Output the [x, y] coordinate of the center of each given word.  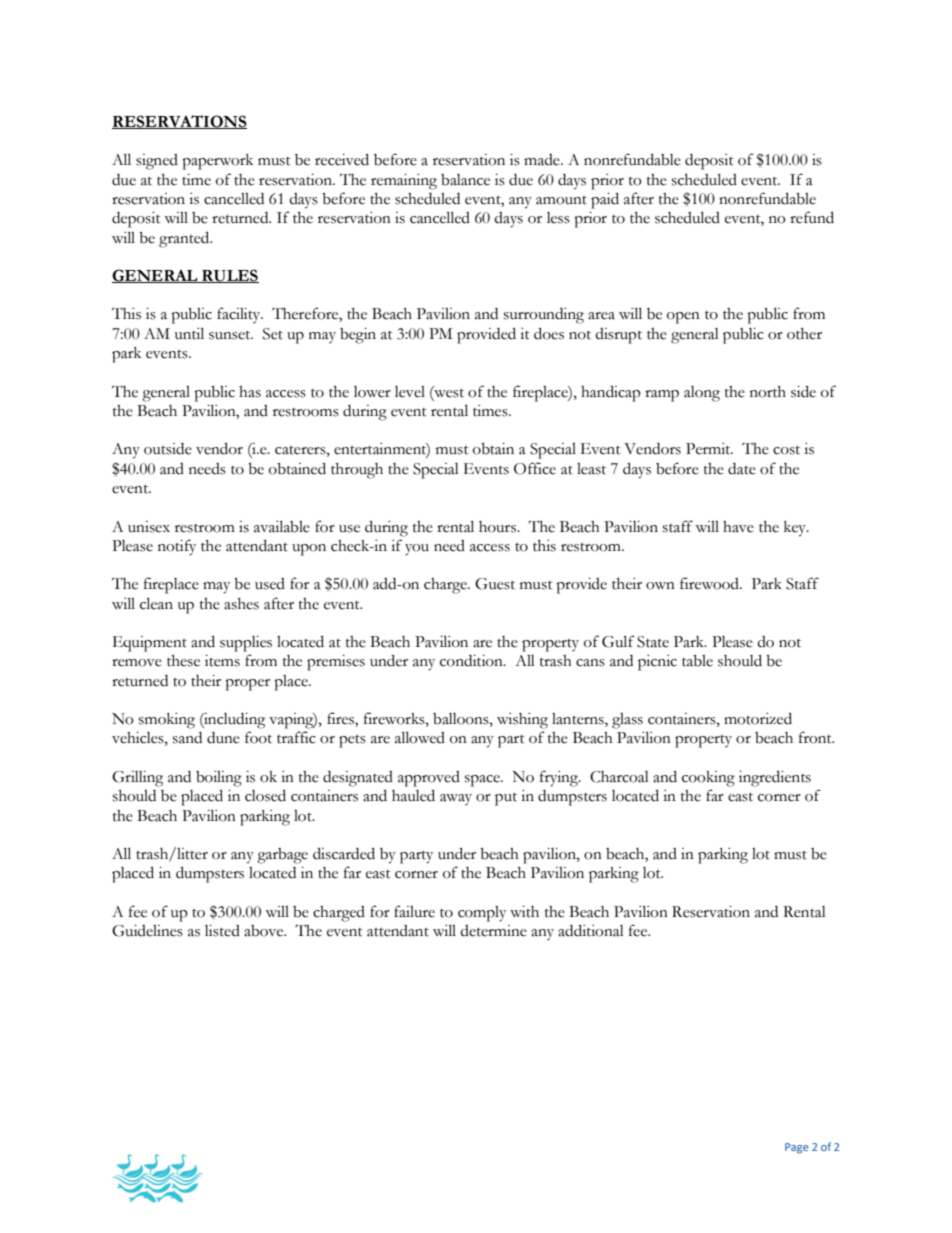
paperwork [217, 162]
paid [605, 200]
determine [493, 931]
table [697, 661]
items [222, 661]
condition [472, 661]
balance [465, 180]
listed [222, 931]
